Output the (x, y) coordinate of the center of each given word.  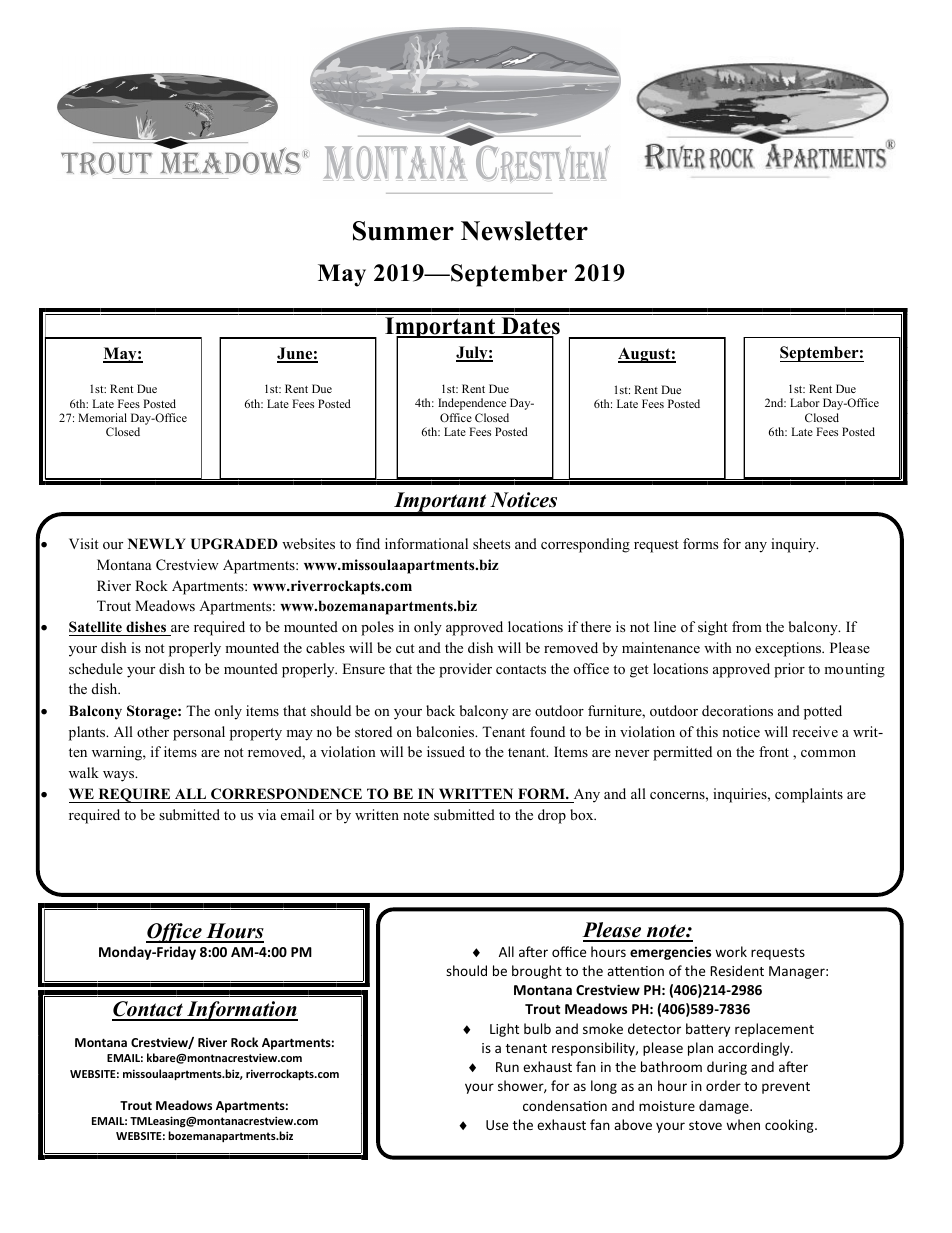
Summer (403, 231)
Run (507, 1067)
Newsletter (524, 231)
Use (497, 1125)
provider (465, 670)
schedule (96, 668)
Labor (805, 402)
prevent (786, 1088)
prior (789, 670)
